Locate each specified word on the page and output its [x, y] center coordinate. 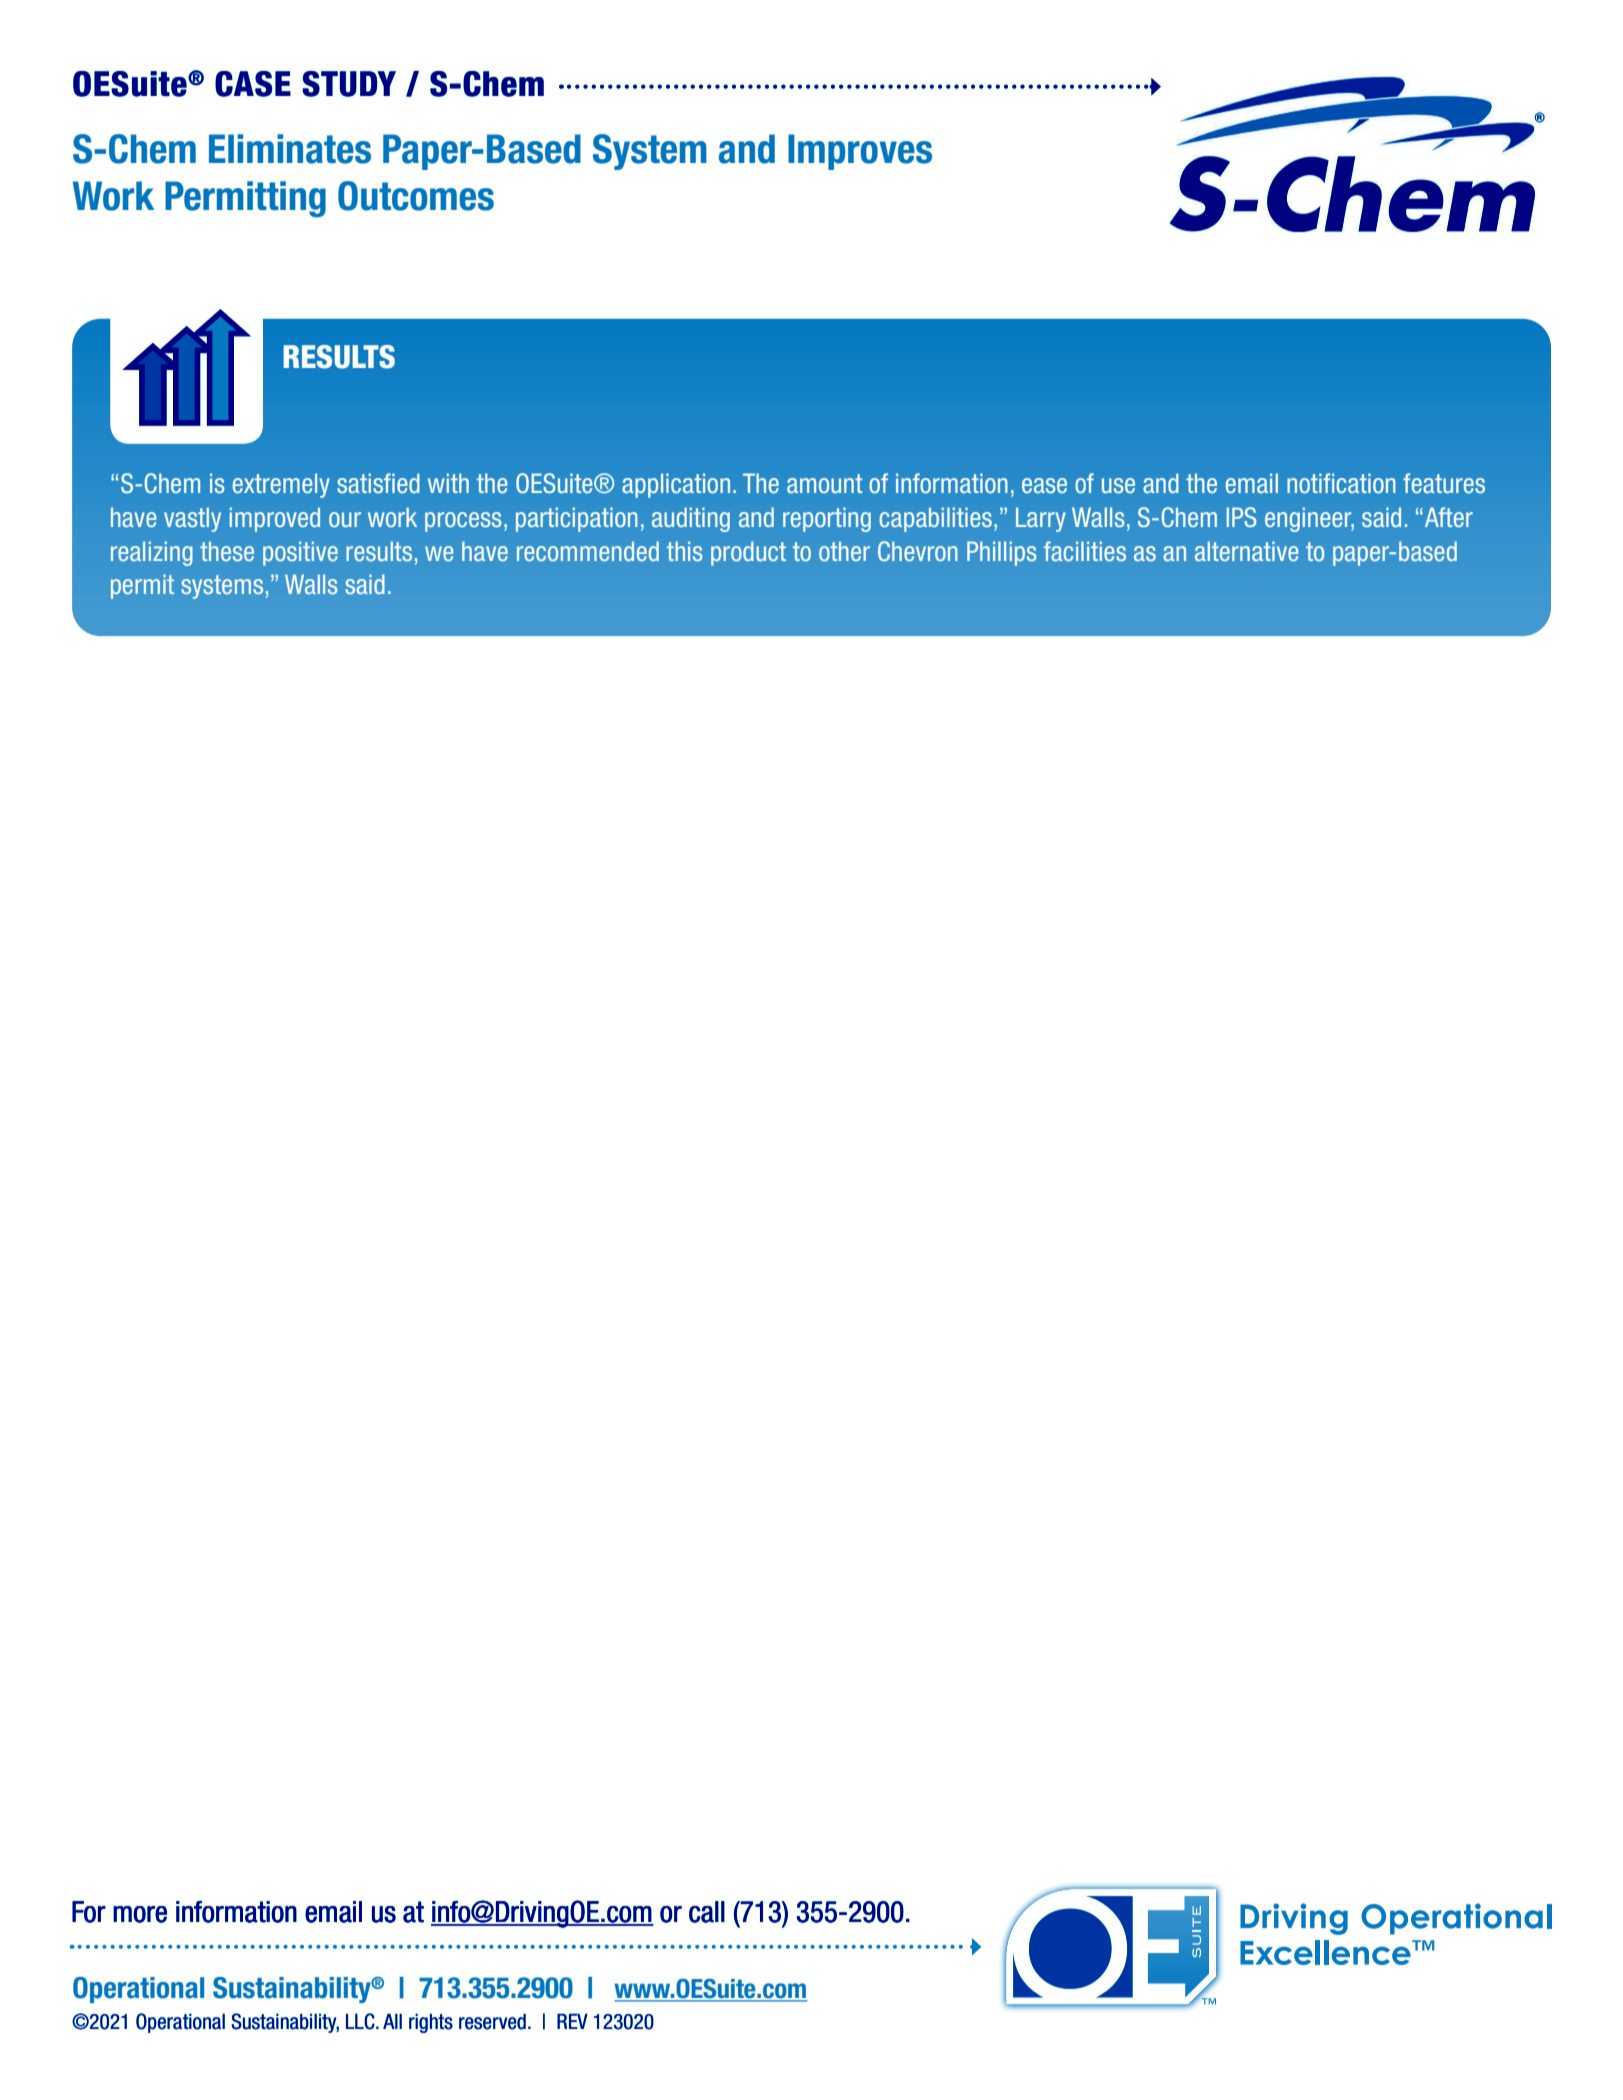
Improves [860, 152]
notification [1341, 483]
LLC [361, 2021]
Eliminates [290, 149]
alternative [1247, 551]
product [748, 553]
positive [300, 553]
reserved [492, 2021]
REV [572, 2021]
